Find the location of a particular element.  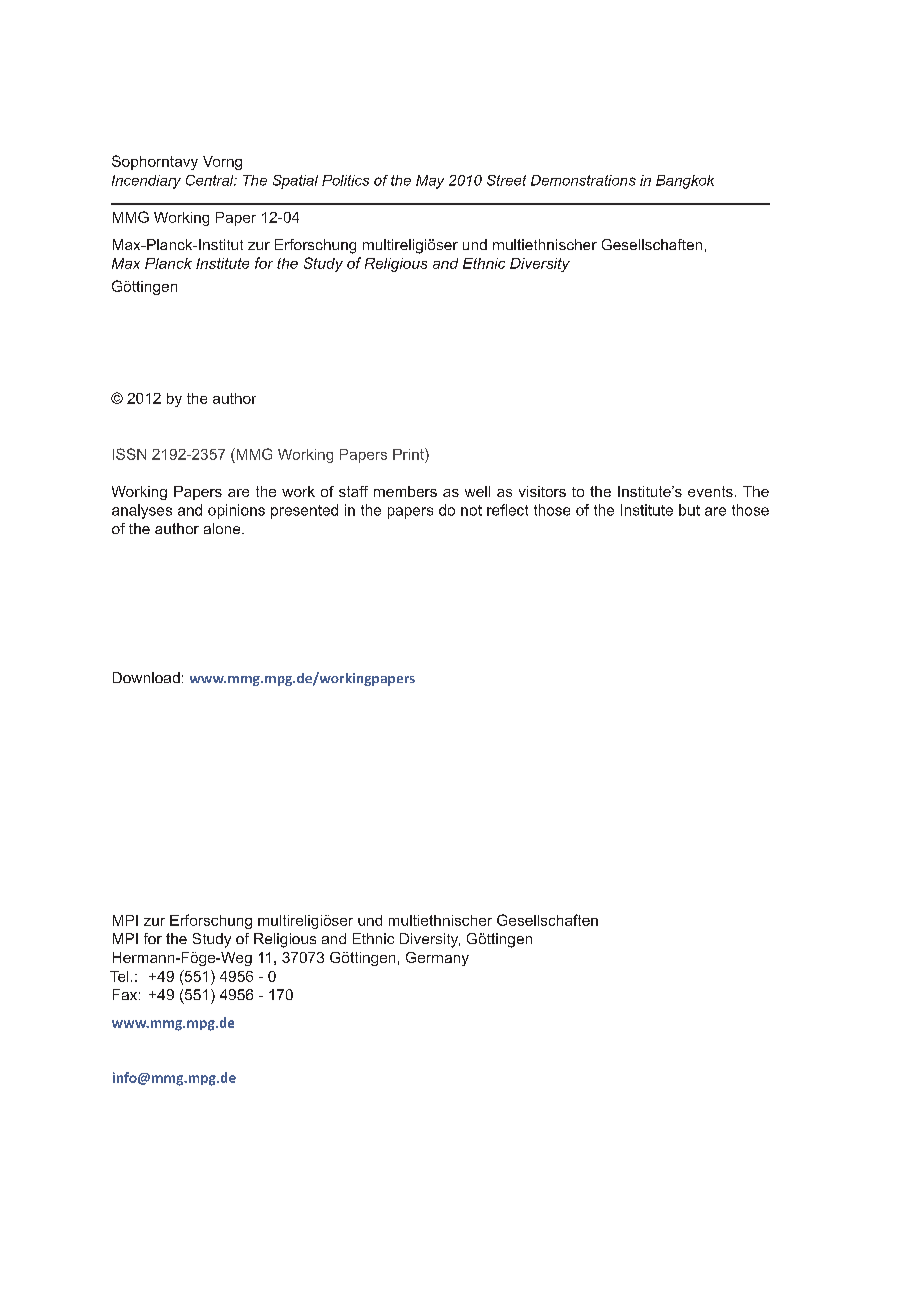

Print is located at coordinates (409, 454).
